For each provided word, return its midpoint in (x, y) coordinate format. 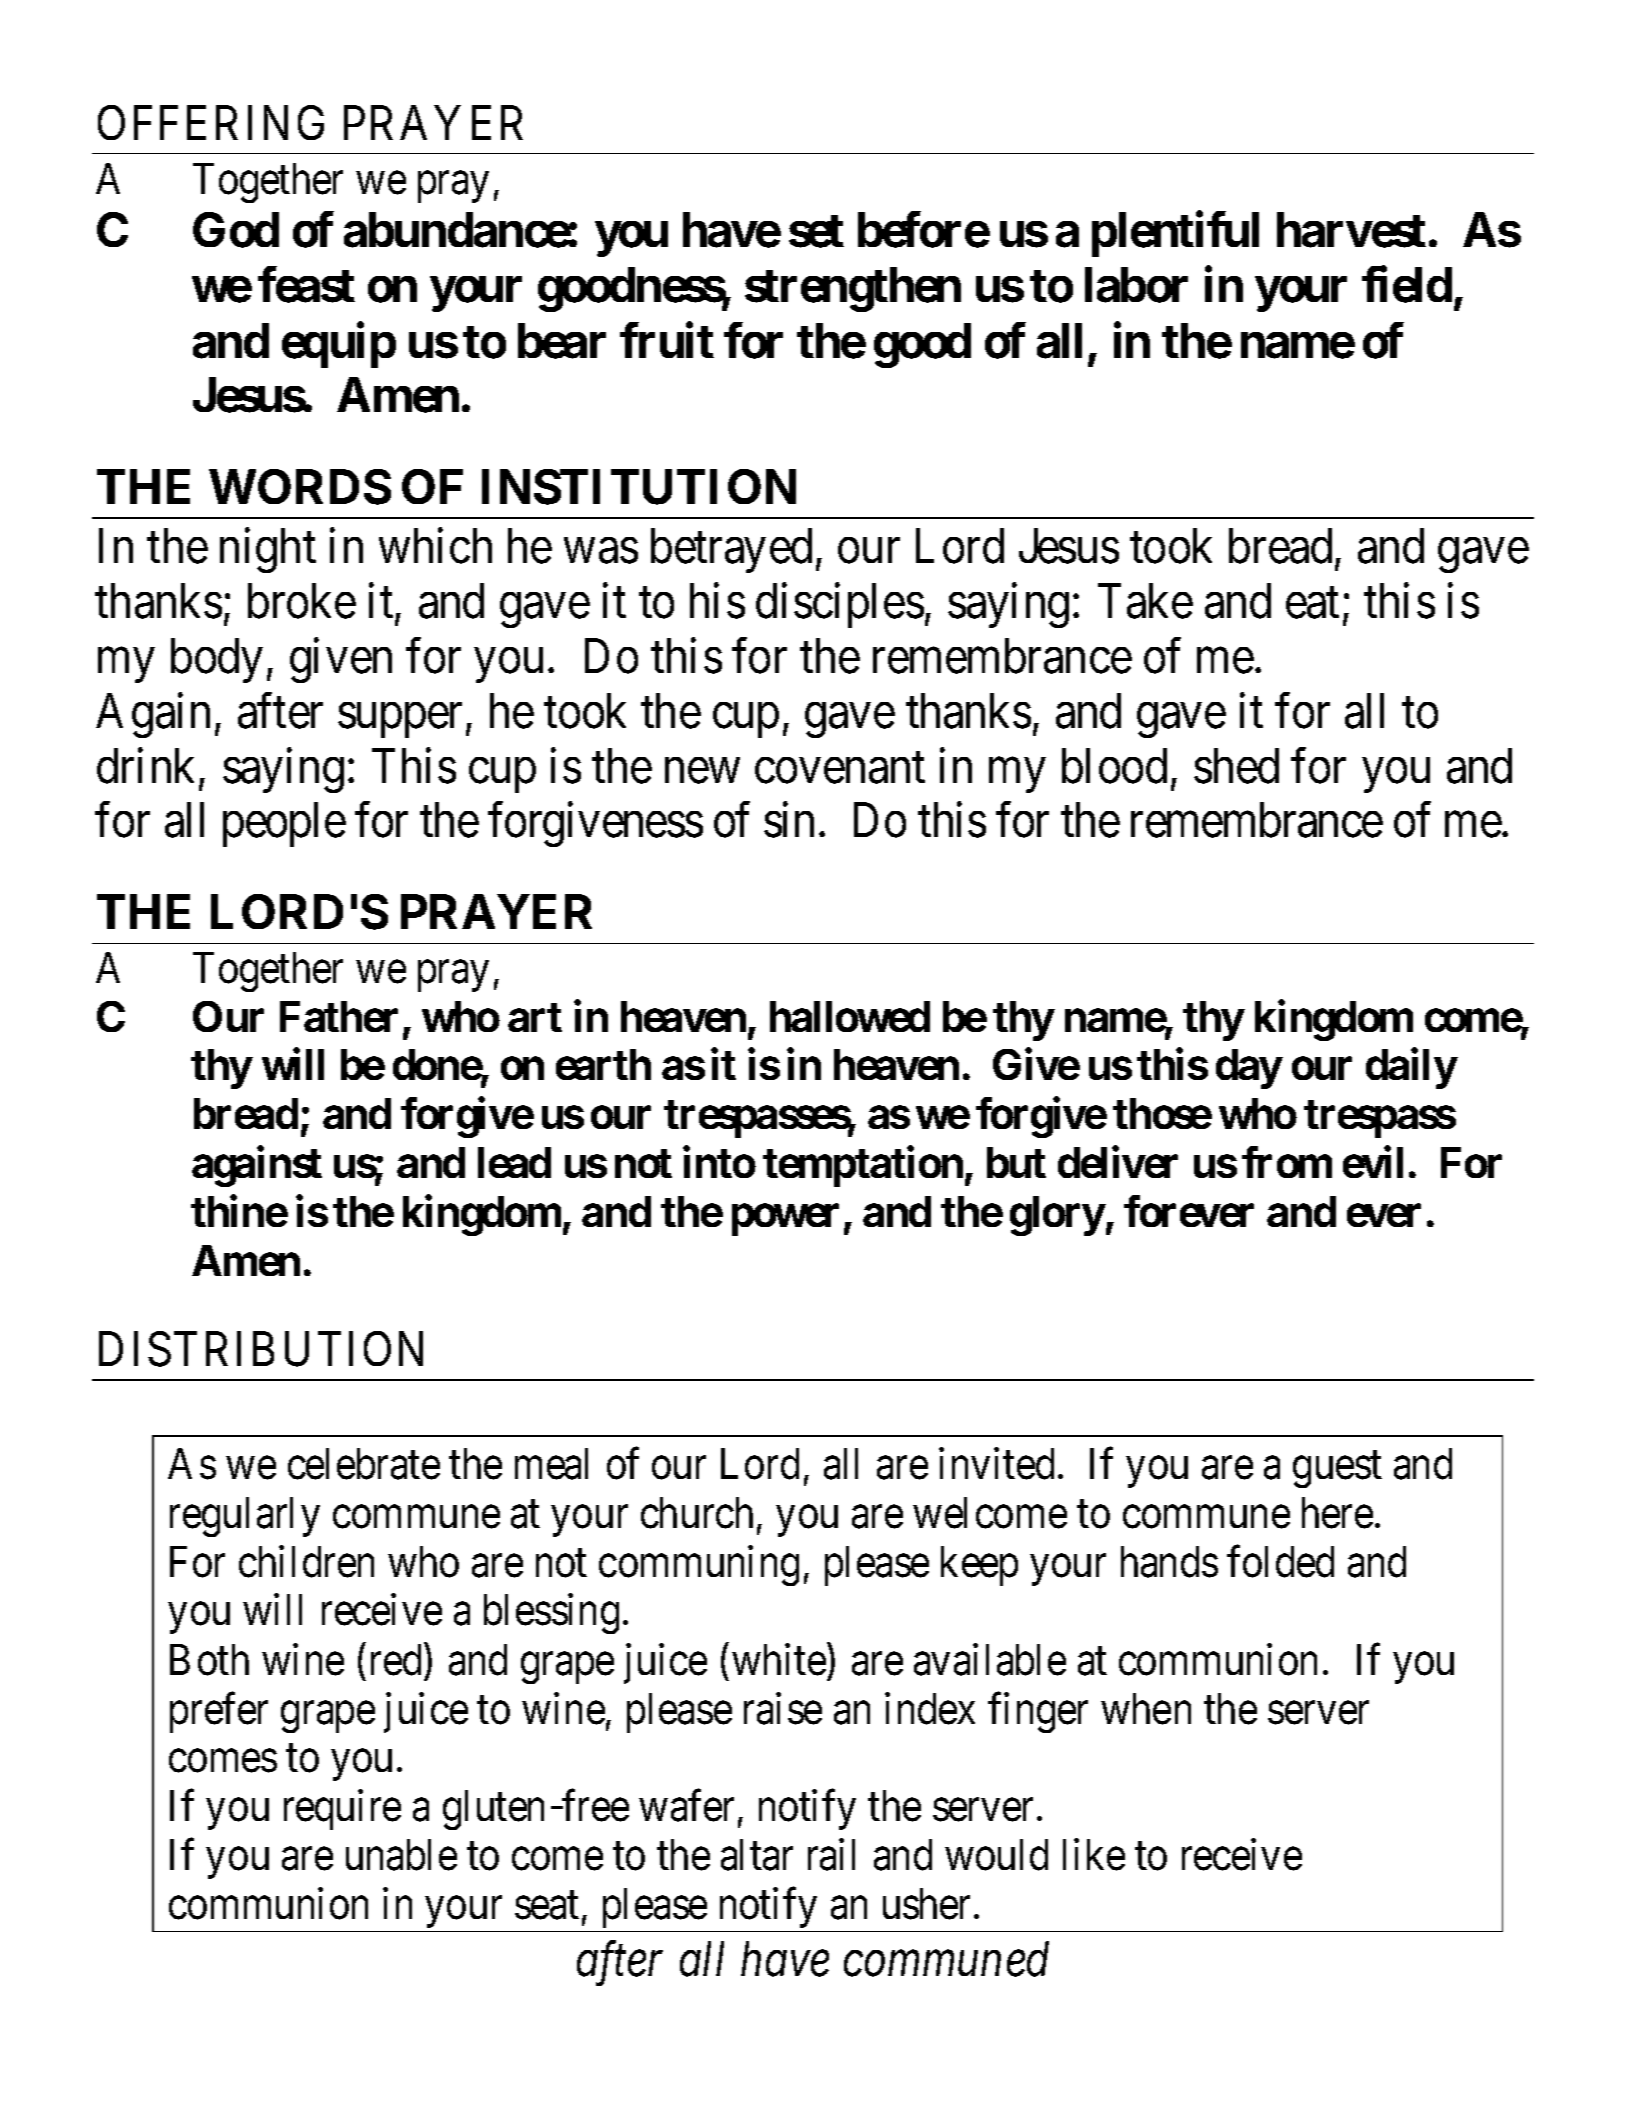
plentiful (1175, 234)
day (1249, 1069)
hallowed (850, 1016)
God (236, 230)
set (816, 231)
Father (339, 1016)
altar (757, 1855)
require (342, 1810)
